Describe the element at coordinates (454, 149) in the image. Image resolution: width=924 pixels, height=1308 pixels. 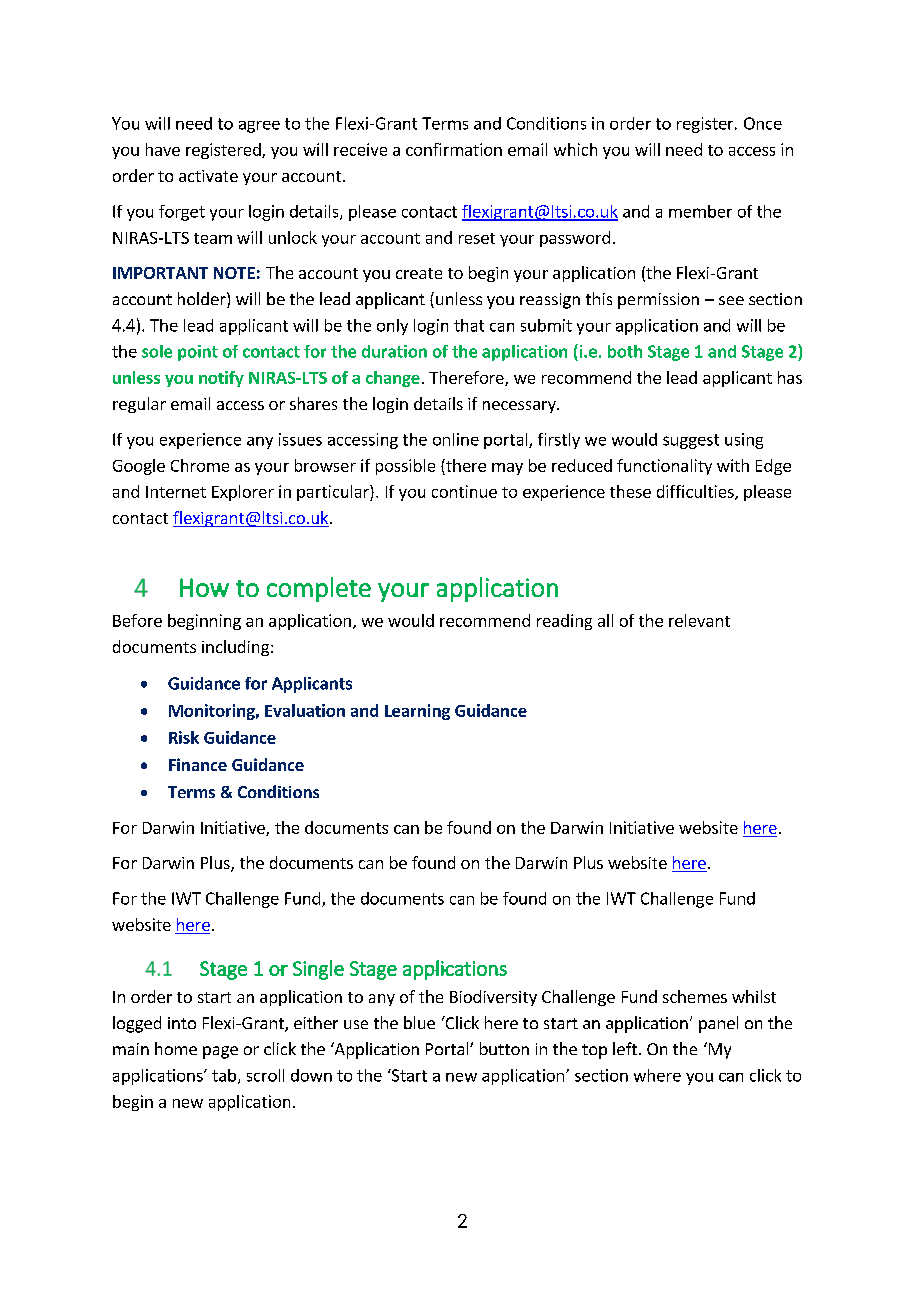
I see `confirmation` at that location.
